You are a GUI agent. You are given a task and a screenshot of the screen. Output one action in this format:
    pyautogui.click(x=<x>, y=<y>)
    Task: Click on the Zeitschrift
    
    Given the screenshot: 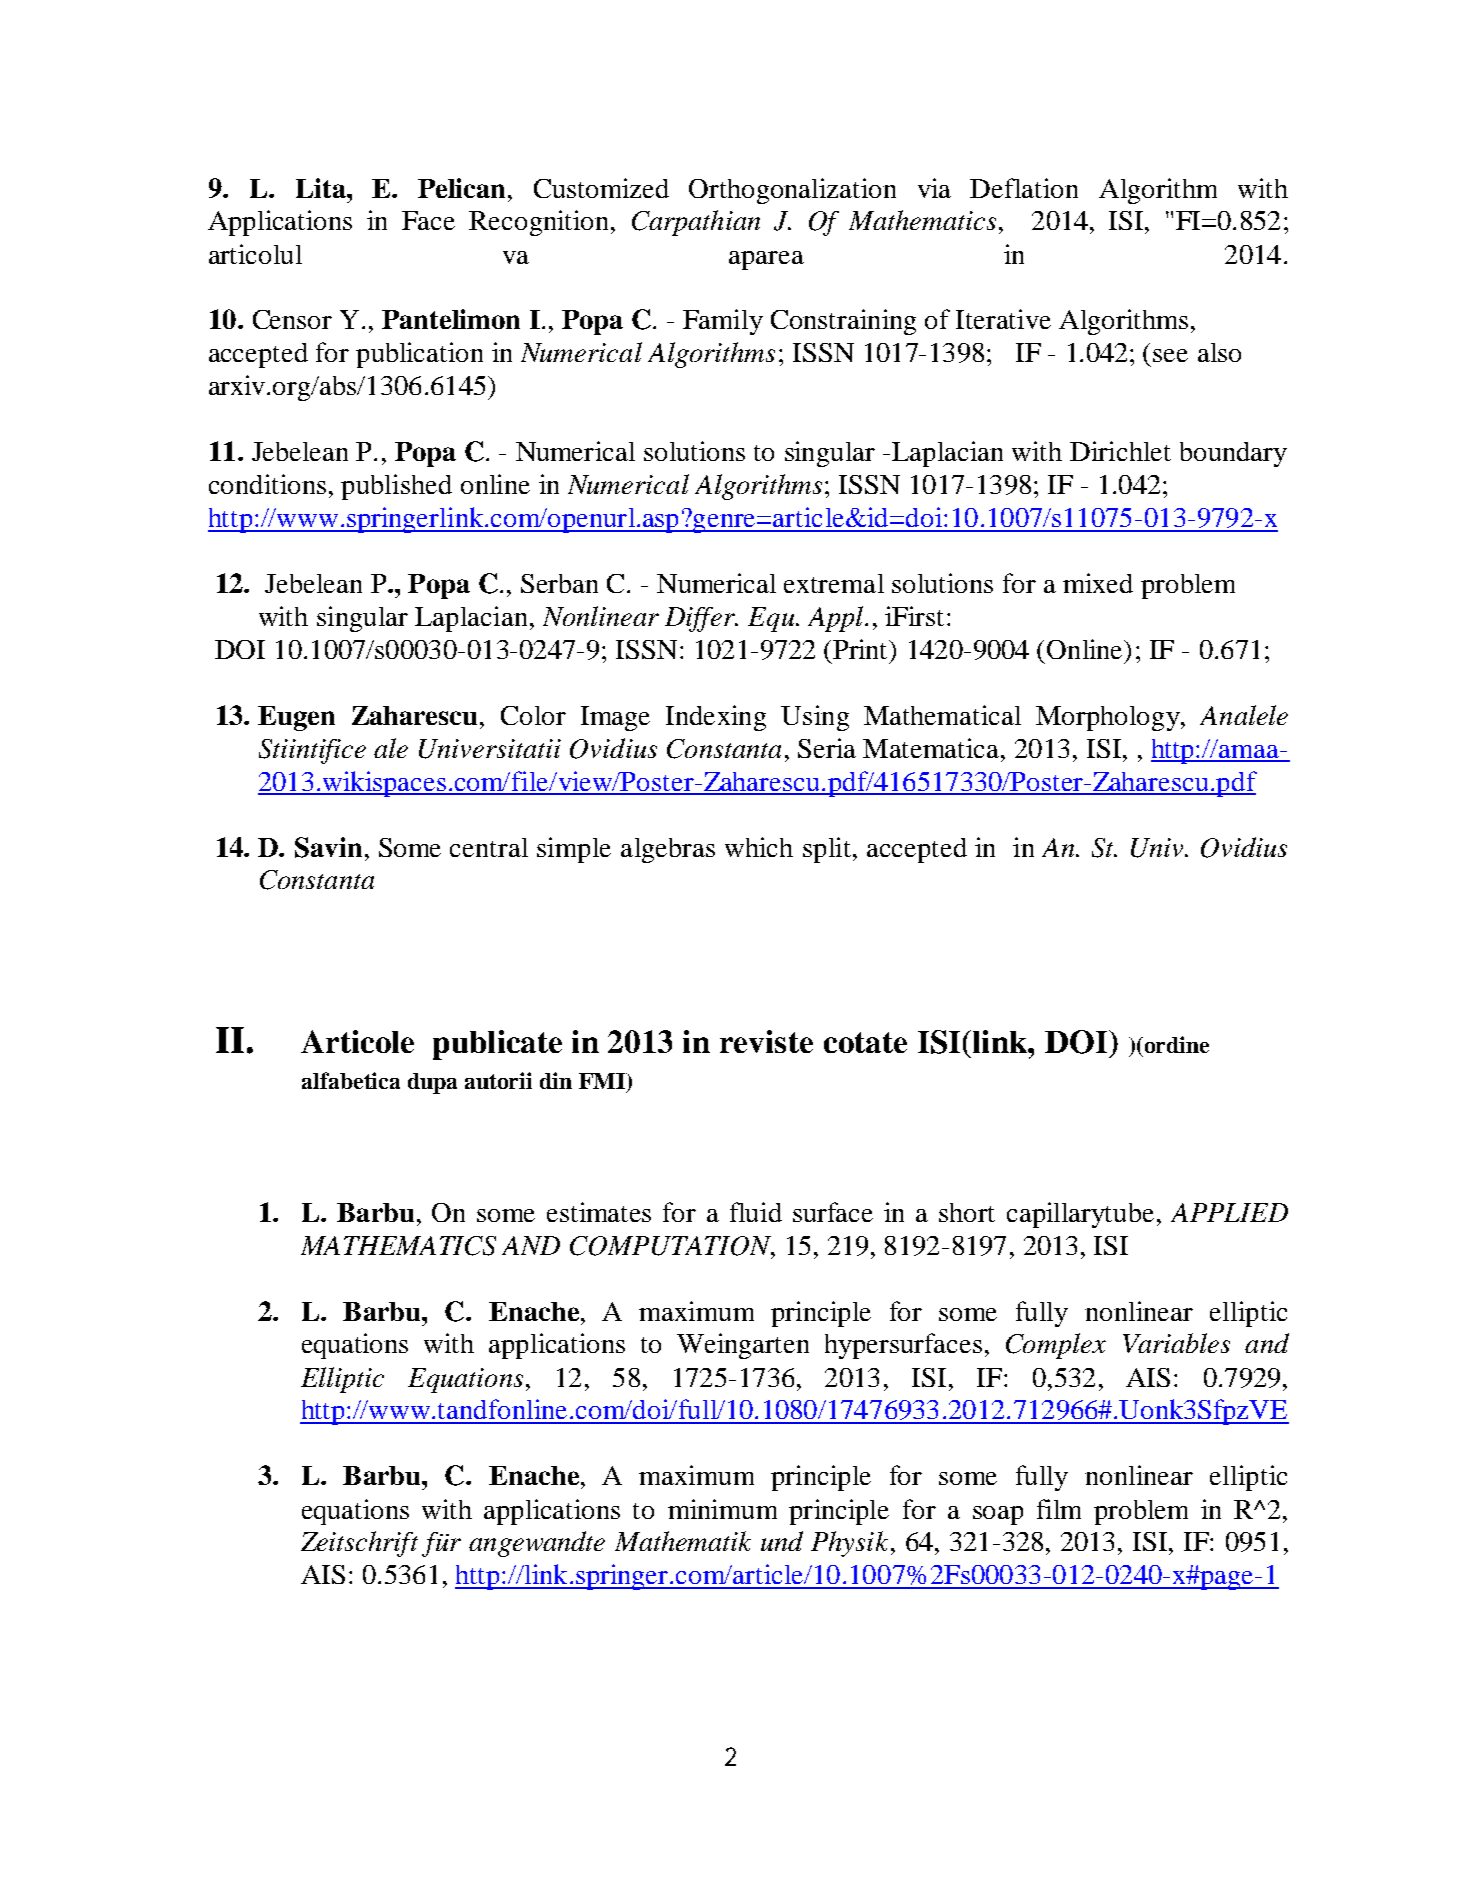 What is the action you would take?
    pyautogui.click(x=359, y=1544)
